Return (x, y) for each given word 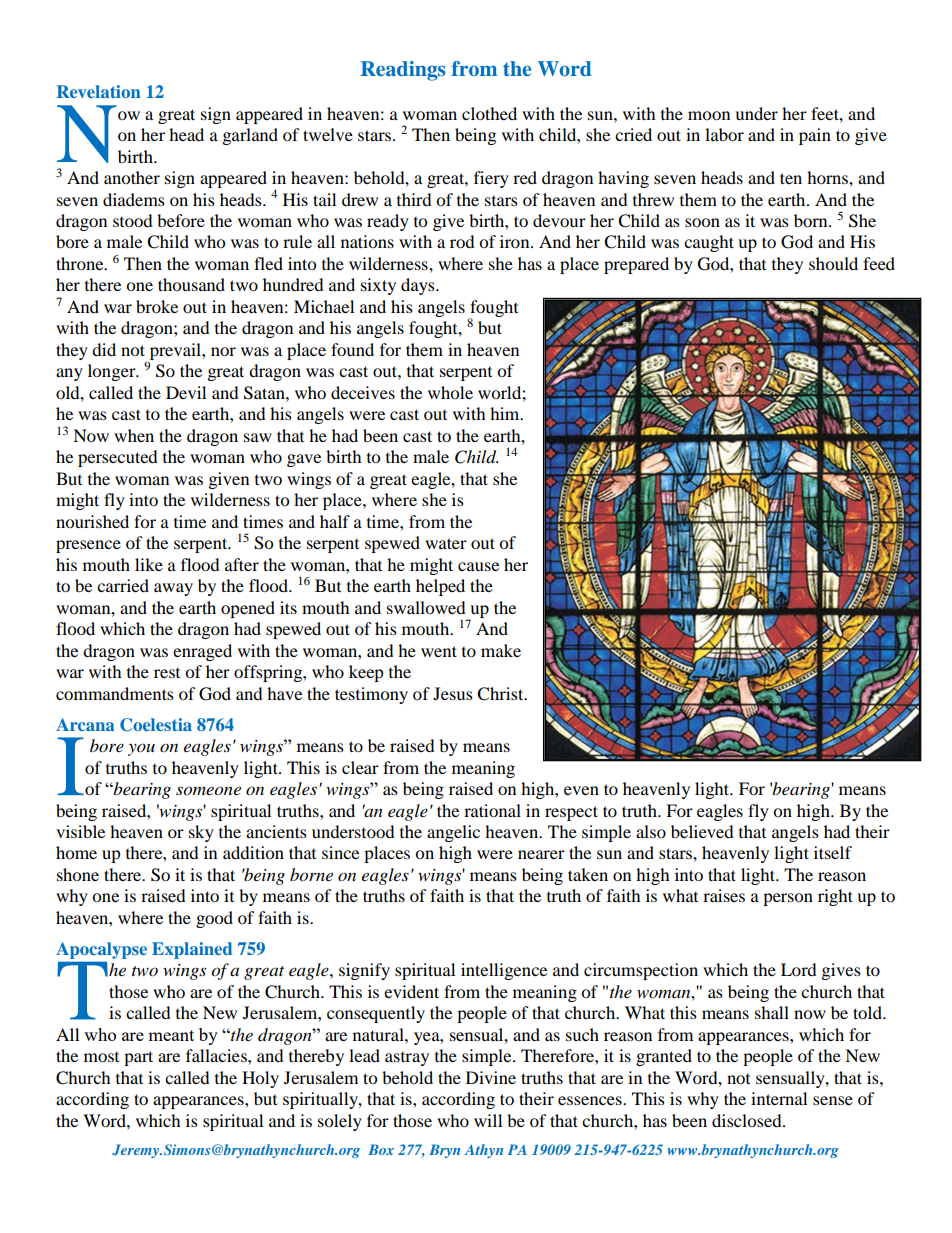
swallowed (426, 607)
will (488, 1120)
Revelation (99, 91)
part (138, 1058)
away (173, 589)
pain (815, 136)
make (501, 650)
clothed (489, 113)
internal (779, 1098)
